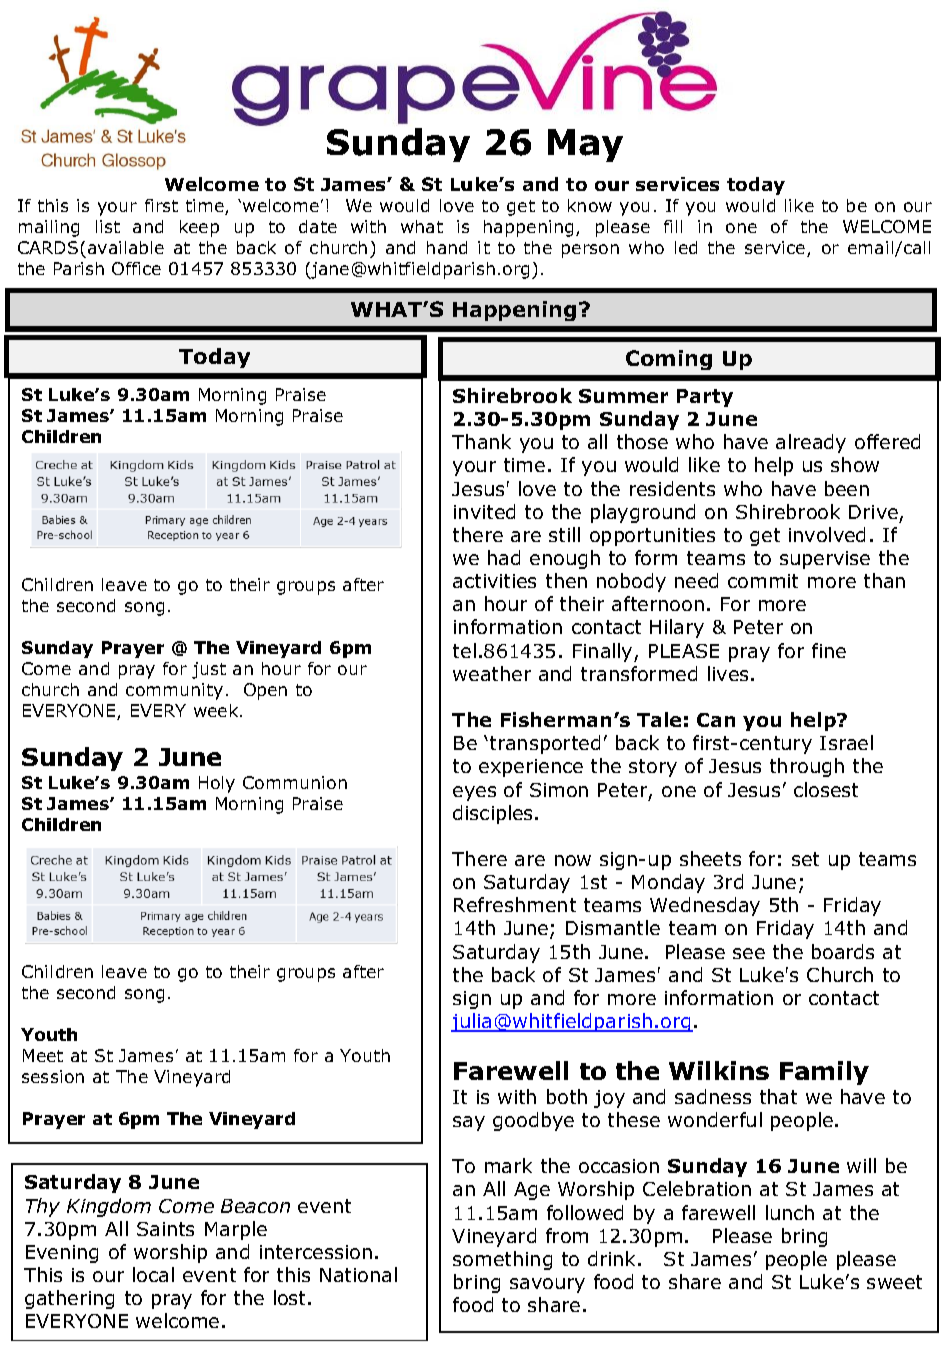  I want to click on Refreshment, so click(515, 904).
